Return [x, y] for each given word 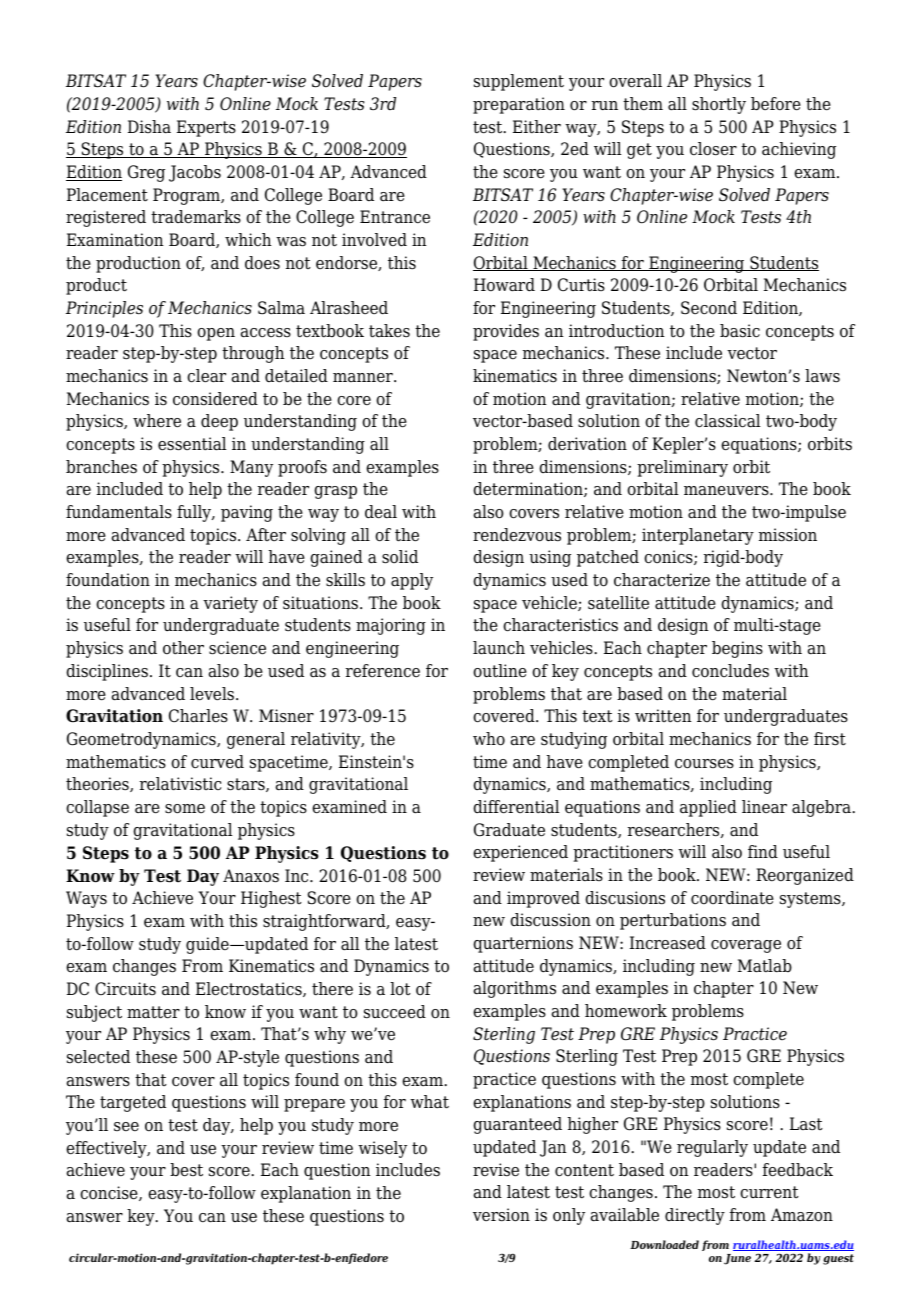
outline [500, 671]
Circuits [125, 989]
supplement [519, 82]
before [776, 104]
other [183, 648]
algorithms [515, 989]
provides [506, 332]
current [769, 1192]
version [501, 1215]
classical [727, 421]
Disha [149, 127]
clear [206, 376]
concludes [730, 671]
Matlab [765, 966]
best [186, 1170]
